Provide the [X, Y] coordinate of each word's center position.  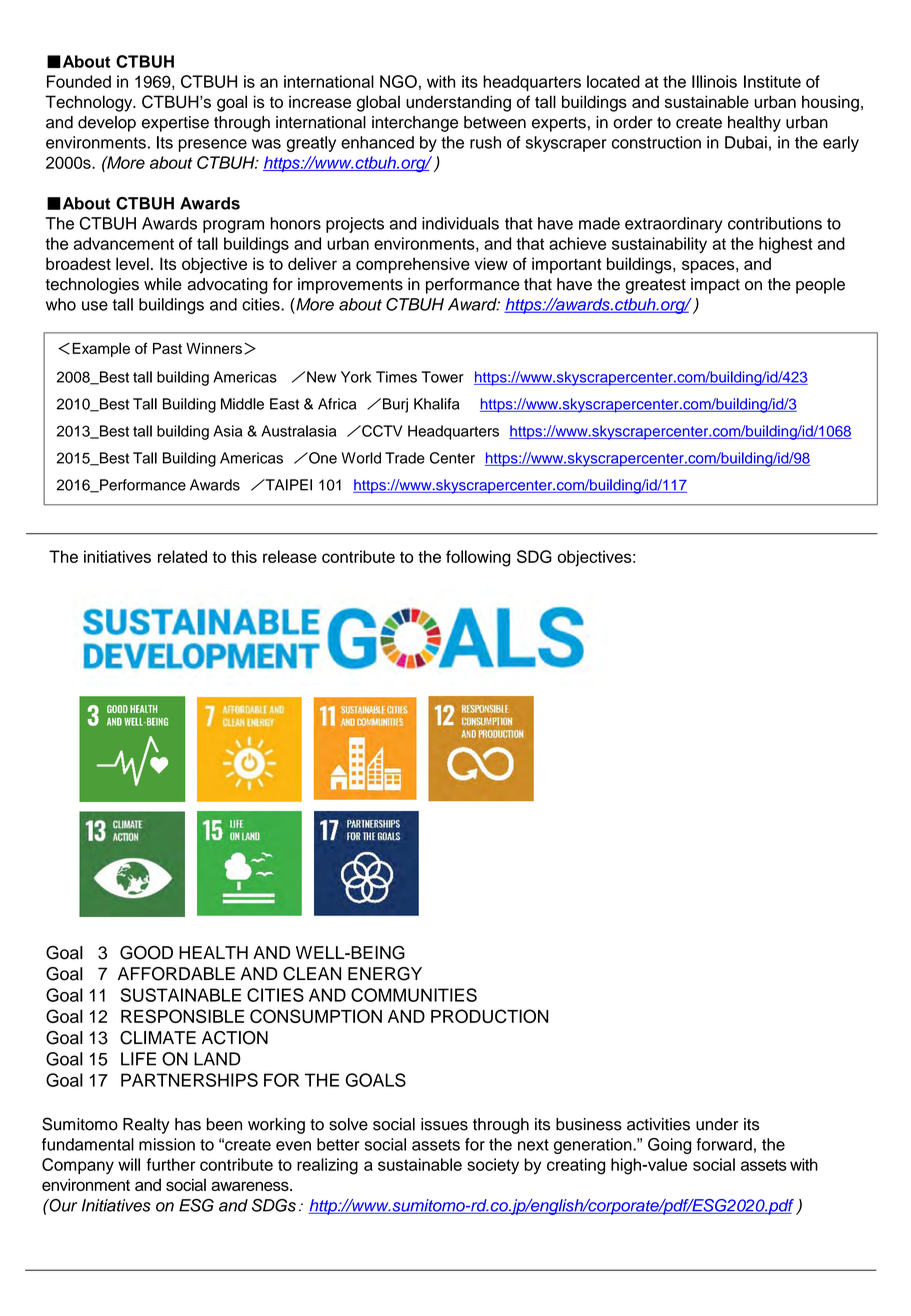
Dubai [746, 142]
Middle [242, 404]
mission [167, 1144]
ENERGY [385, 974]
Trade [405, 458]
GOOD [146, 953]
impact [715, 286]
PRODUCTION [490, 1016]
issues [444, 1124]
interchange [415, 124]
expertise [175, 124]
